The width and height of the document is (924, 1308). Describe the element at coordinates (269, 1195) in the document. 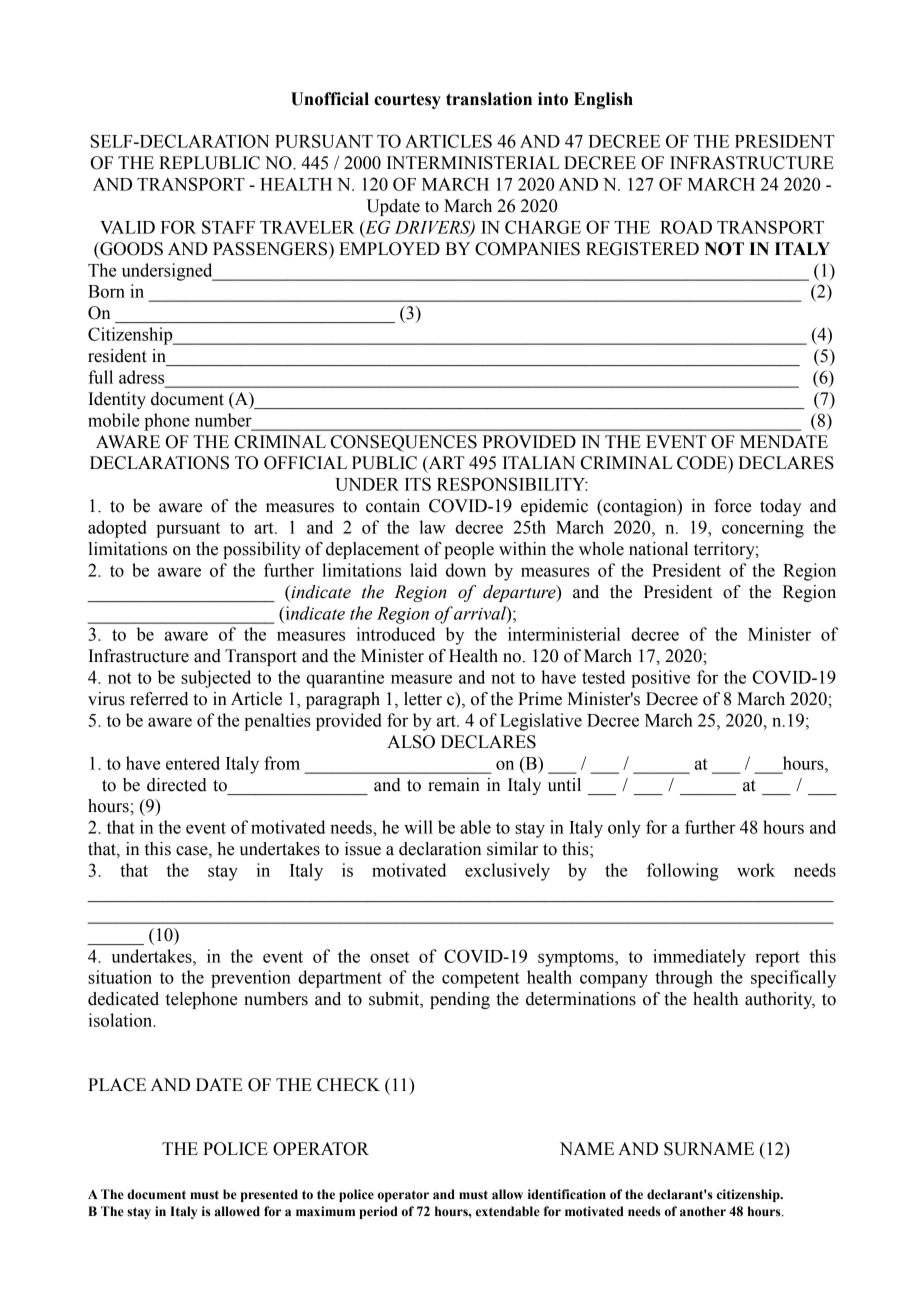

I see `presented` at that location.
